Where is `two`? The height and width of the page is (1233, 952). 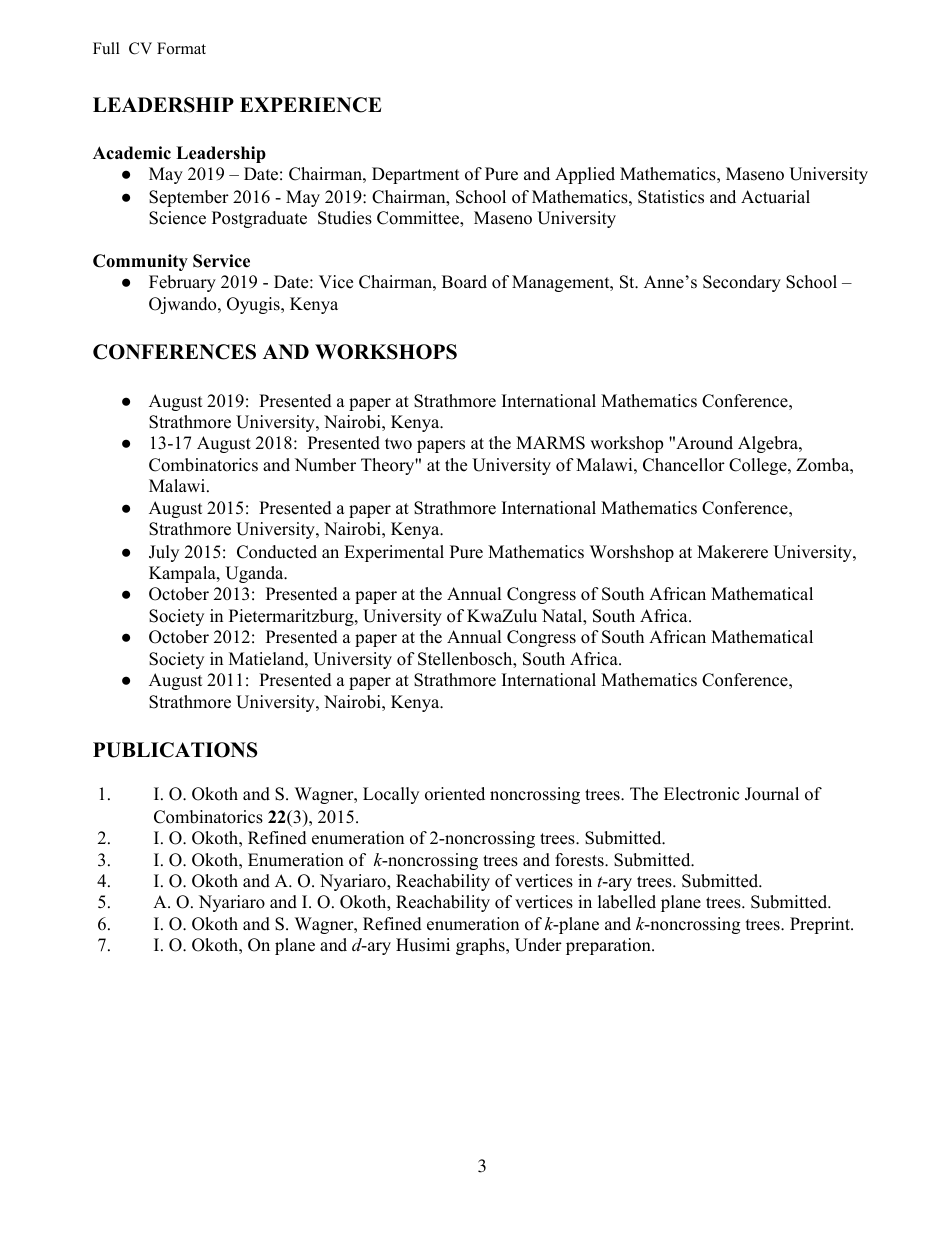 two is located at coordinates (398, 444).
